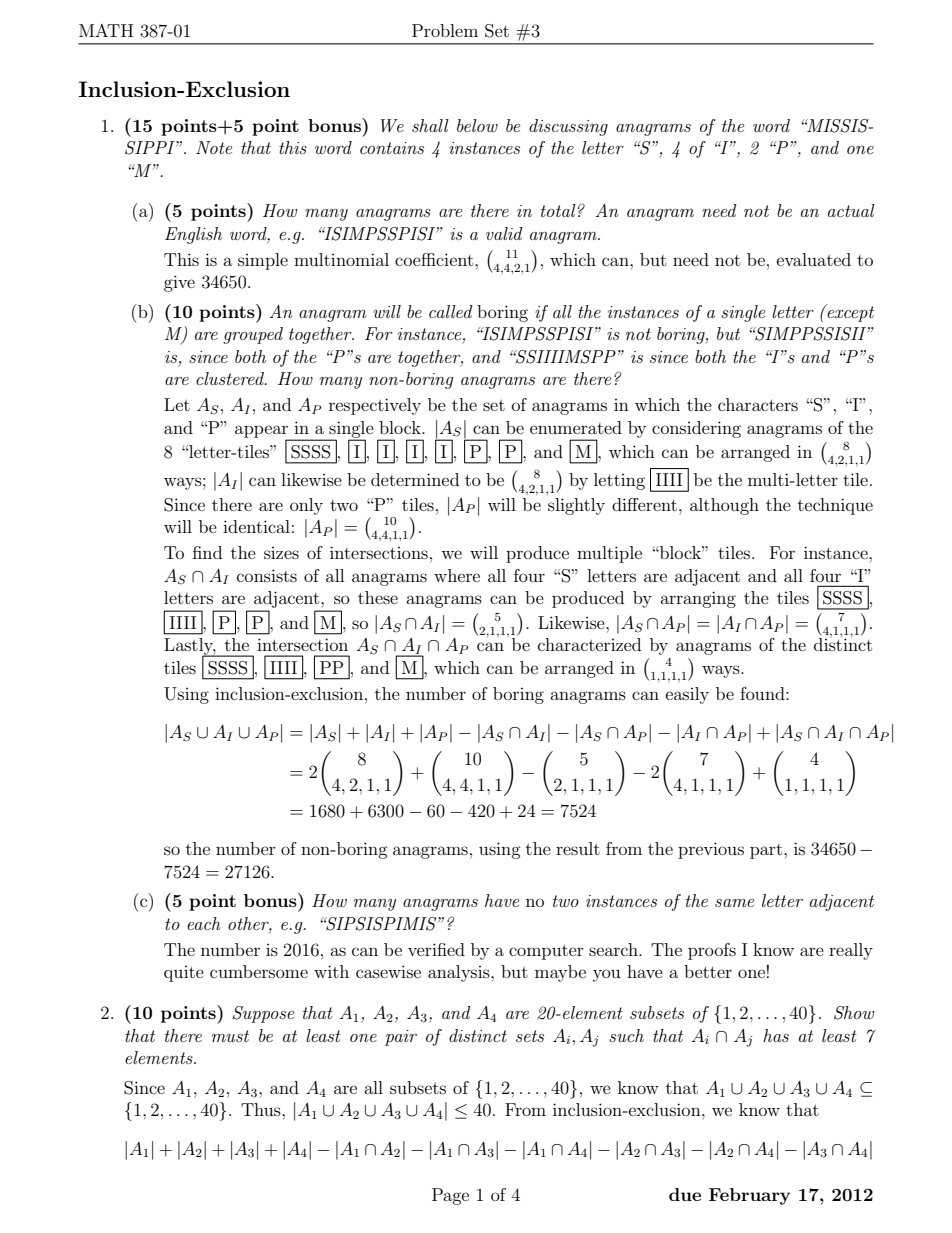 The image size is (952, 1233). What do you see at coordinates (450, 1196) in the screenshot?
I see `Page` at bounding box center [450, 1196].
